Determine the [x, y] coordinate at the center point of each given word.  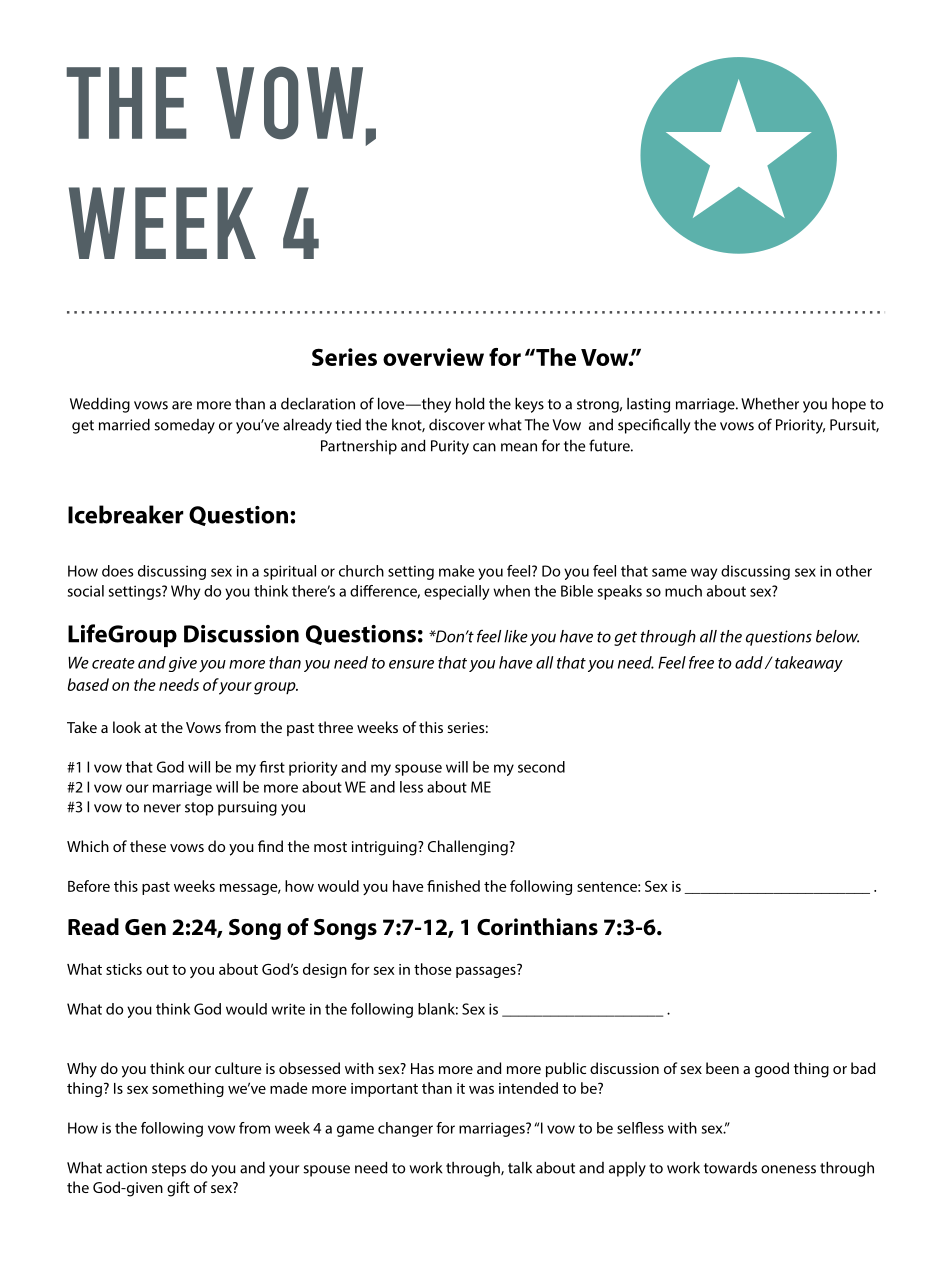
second [541, 767]
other [854, 571]
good [772, 1070]
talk [520, 1167]
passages [487, 971]
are [182, 405]
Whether [770, 403]
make [456, 571]
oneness [788, 1169]
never [162, 808]
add [749, 662]
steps [169, 1170]
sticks [124, 969]
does [117, 571]
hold [470, 403]
